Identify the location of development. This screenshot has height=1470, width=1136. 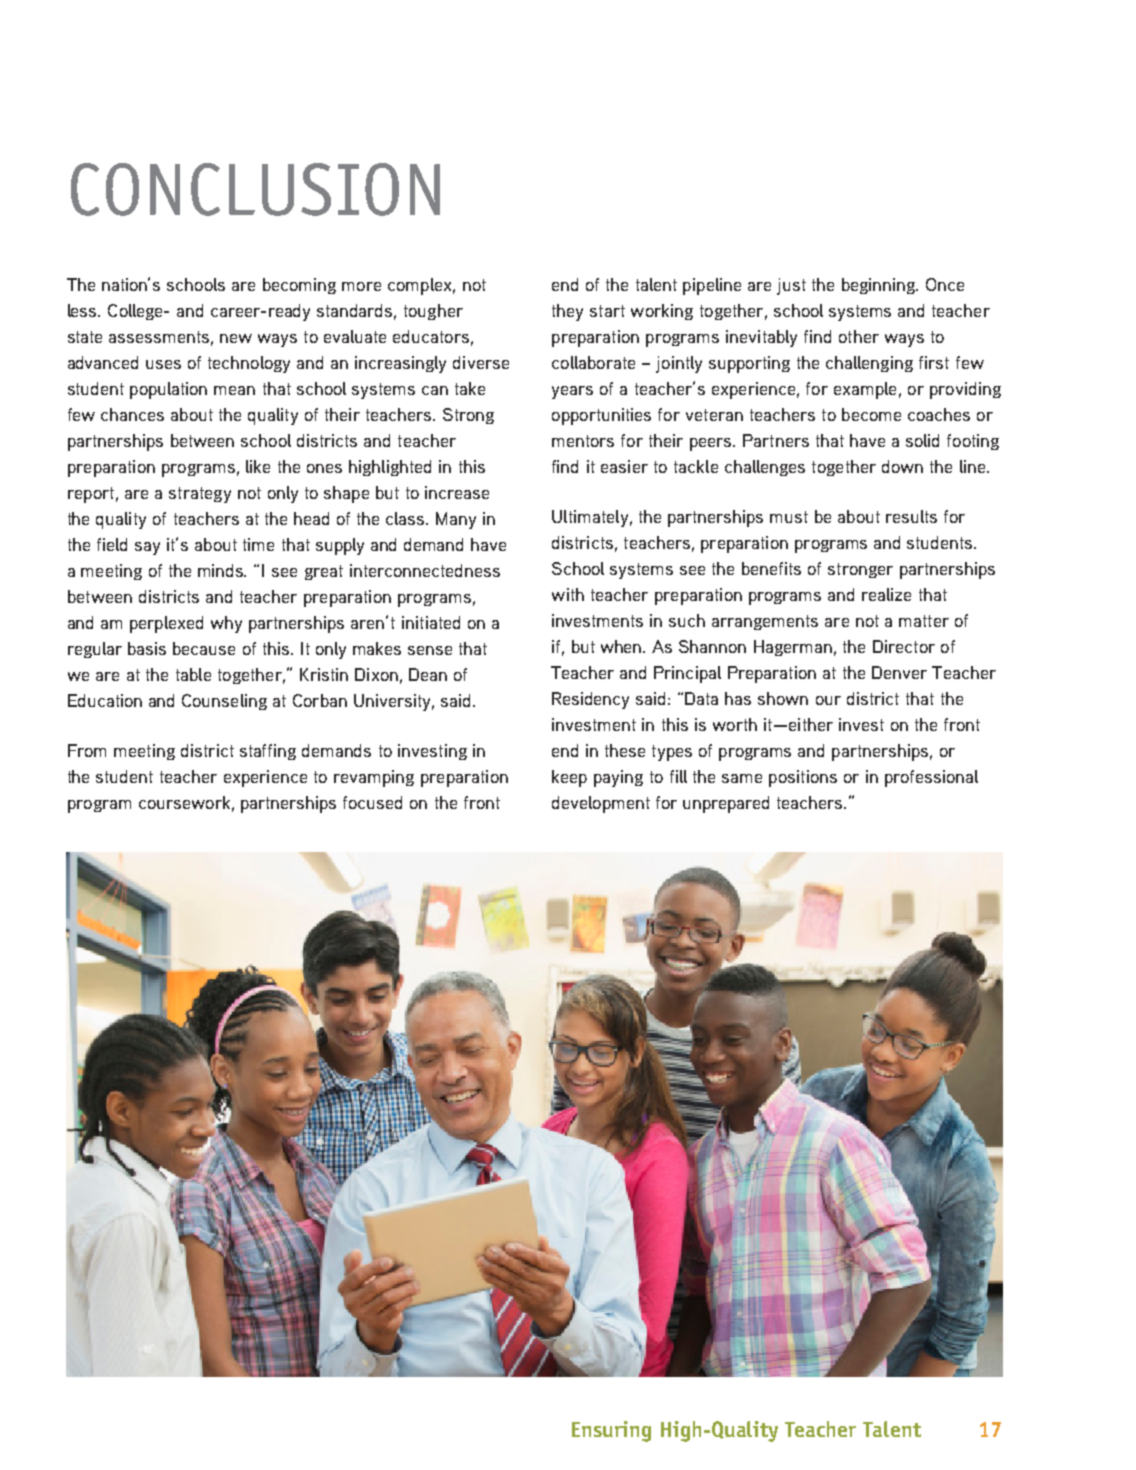
(601, 804).
